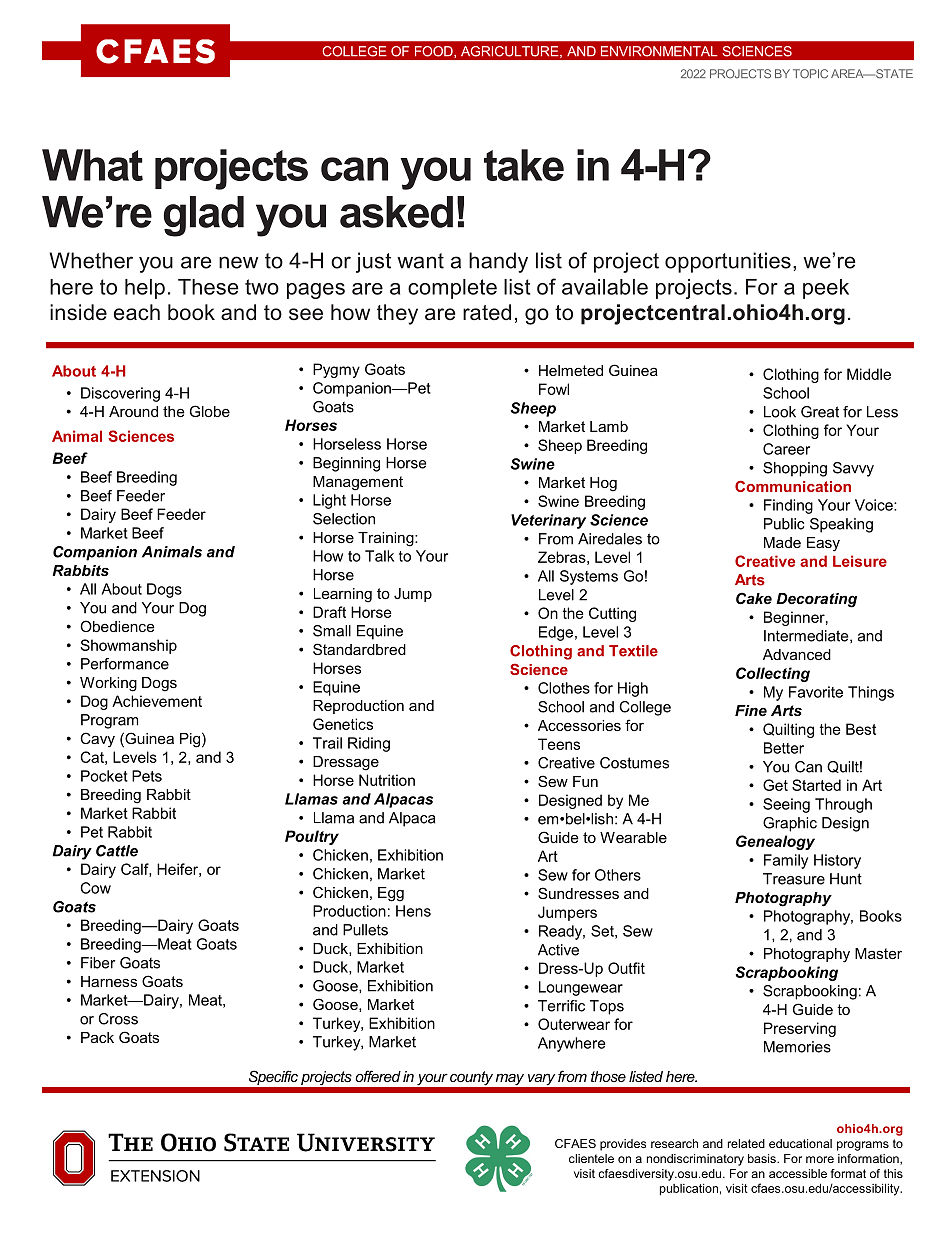 This image has height=1233, width=952. Describe the element at coordinates (435, 52) in the image. I see `FOOD` at that location.
